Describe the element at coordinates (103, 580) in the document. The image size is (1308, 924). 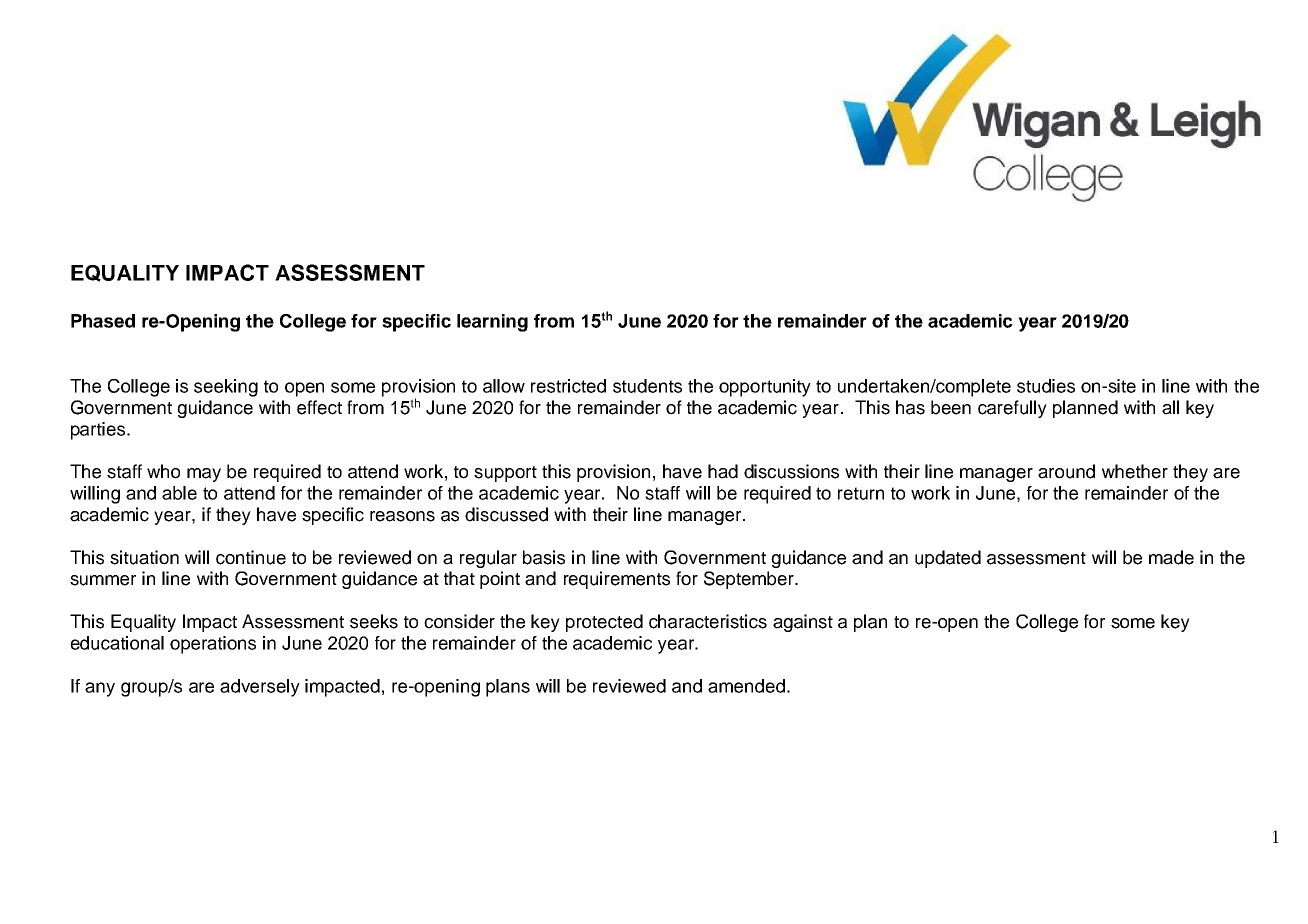
I see `summer` at that location.
